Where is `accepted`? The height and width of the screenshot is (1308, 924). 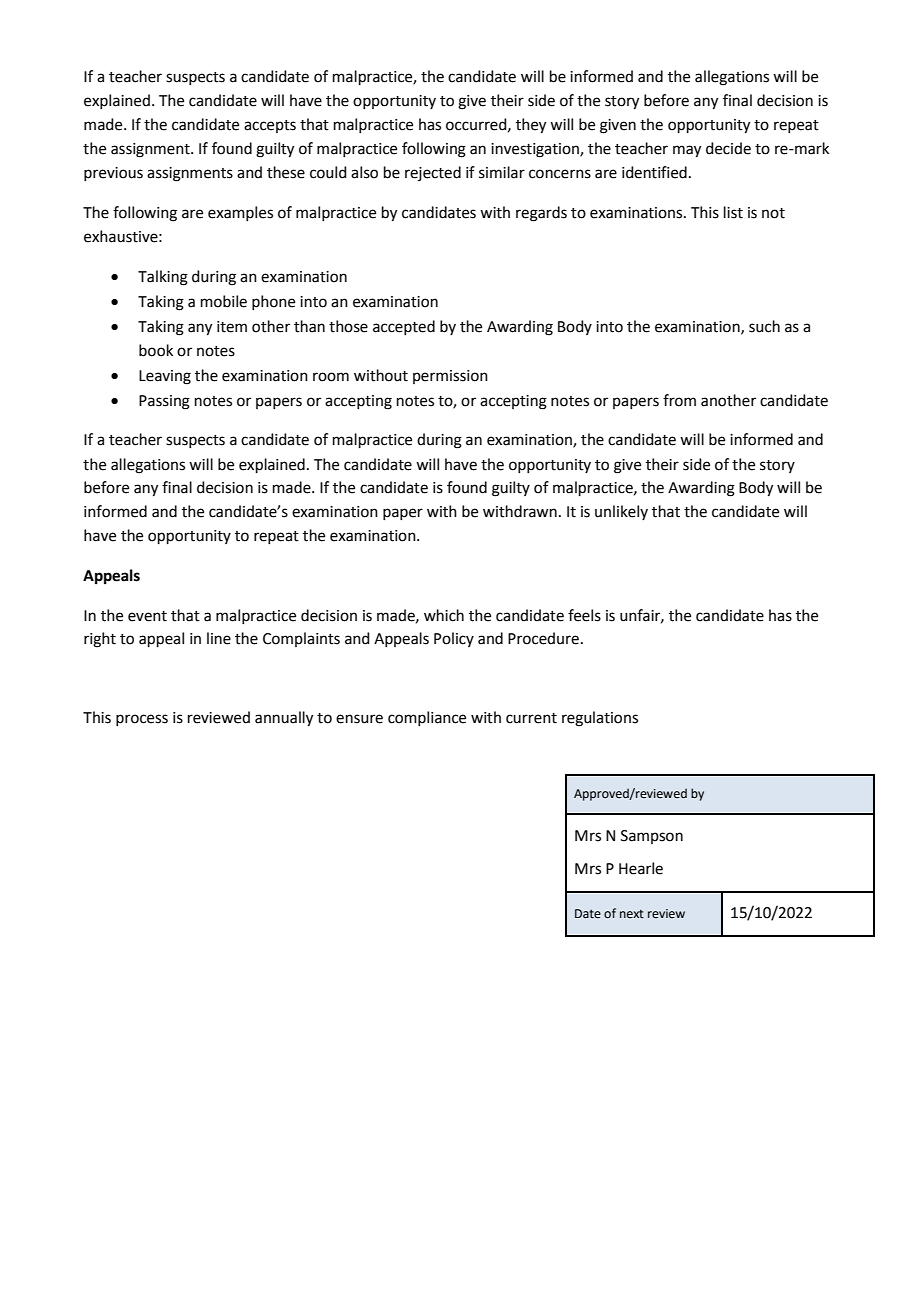 accepted is located at coordinates (404, 327).
